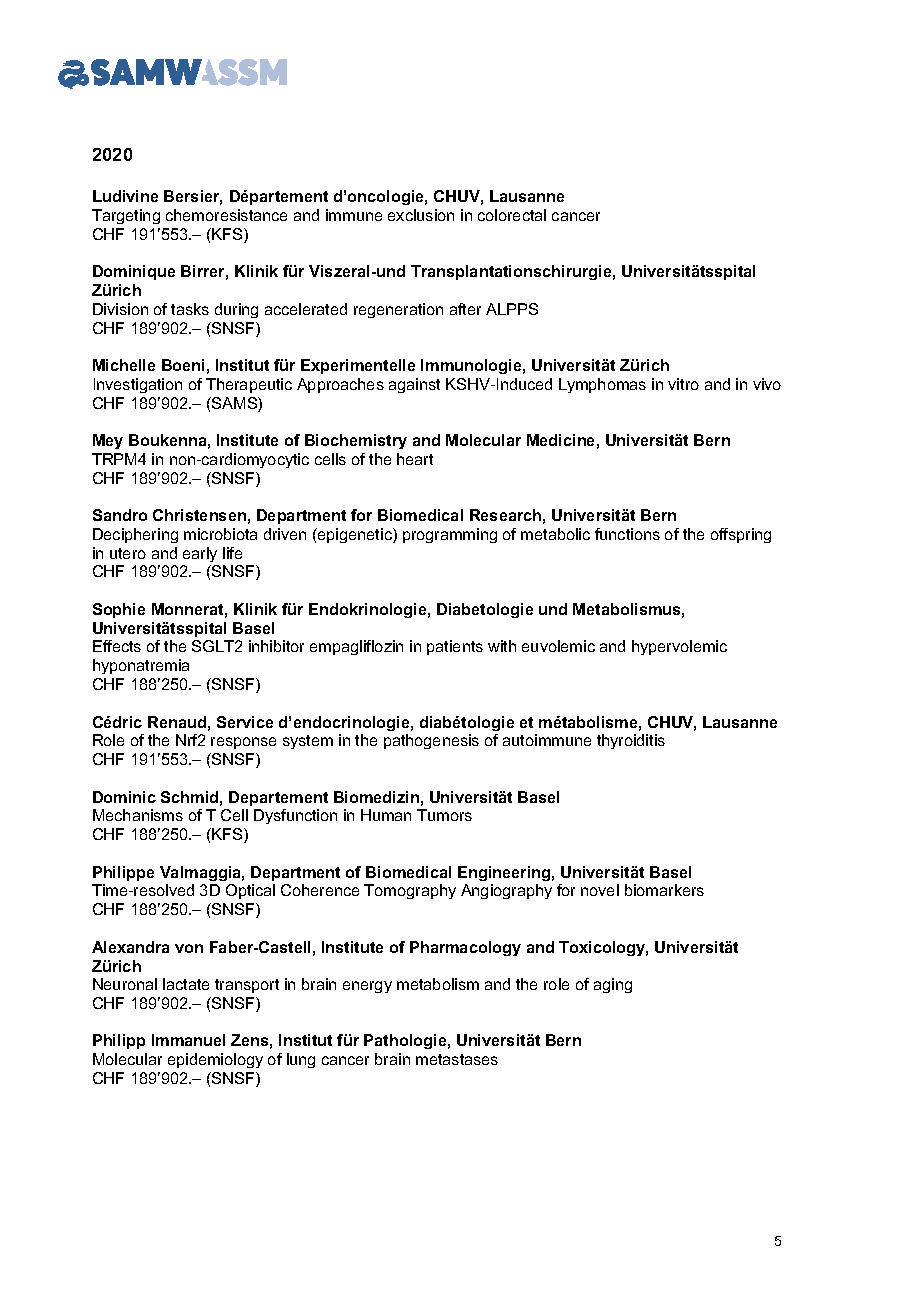 This page has height=1308, width=924. What do you see at coordinates (450, 535) in the page?
I see `programming` at bounding box center [450, 535].
